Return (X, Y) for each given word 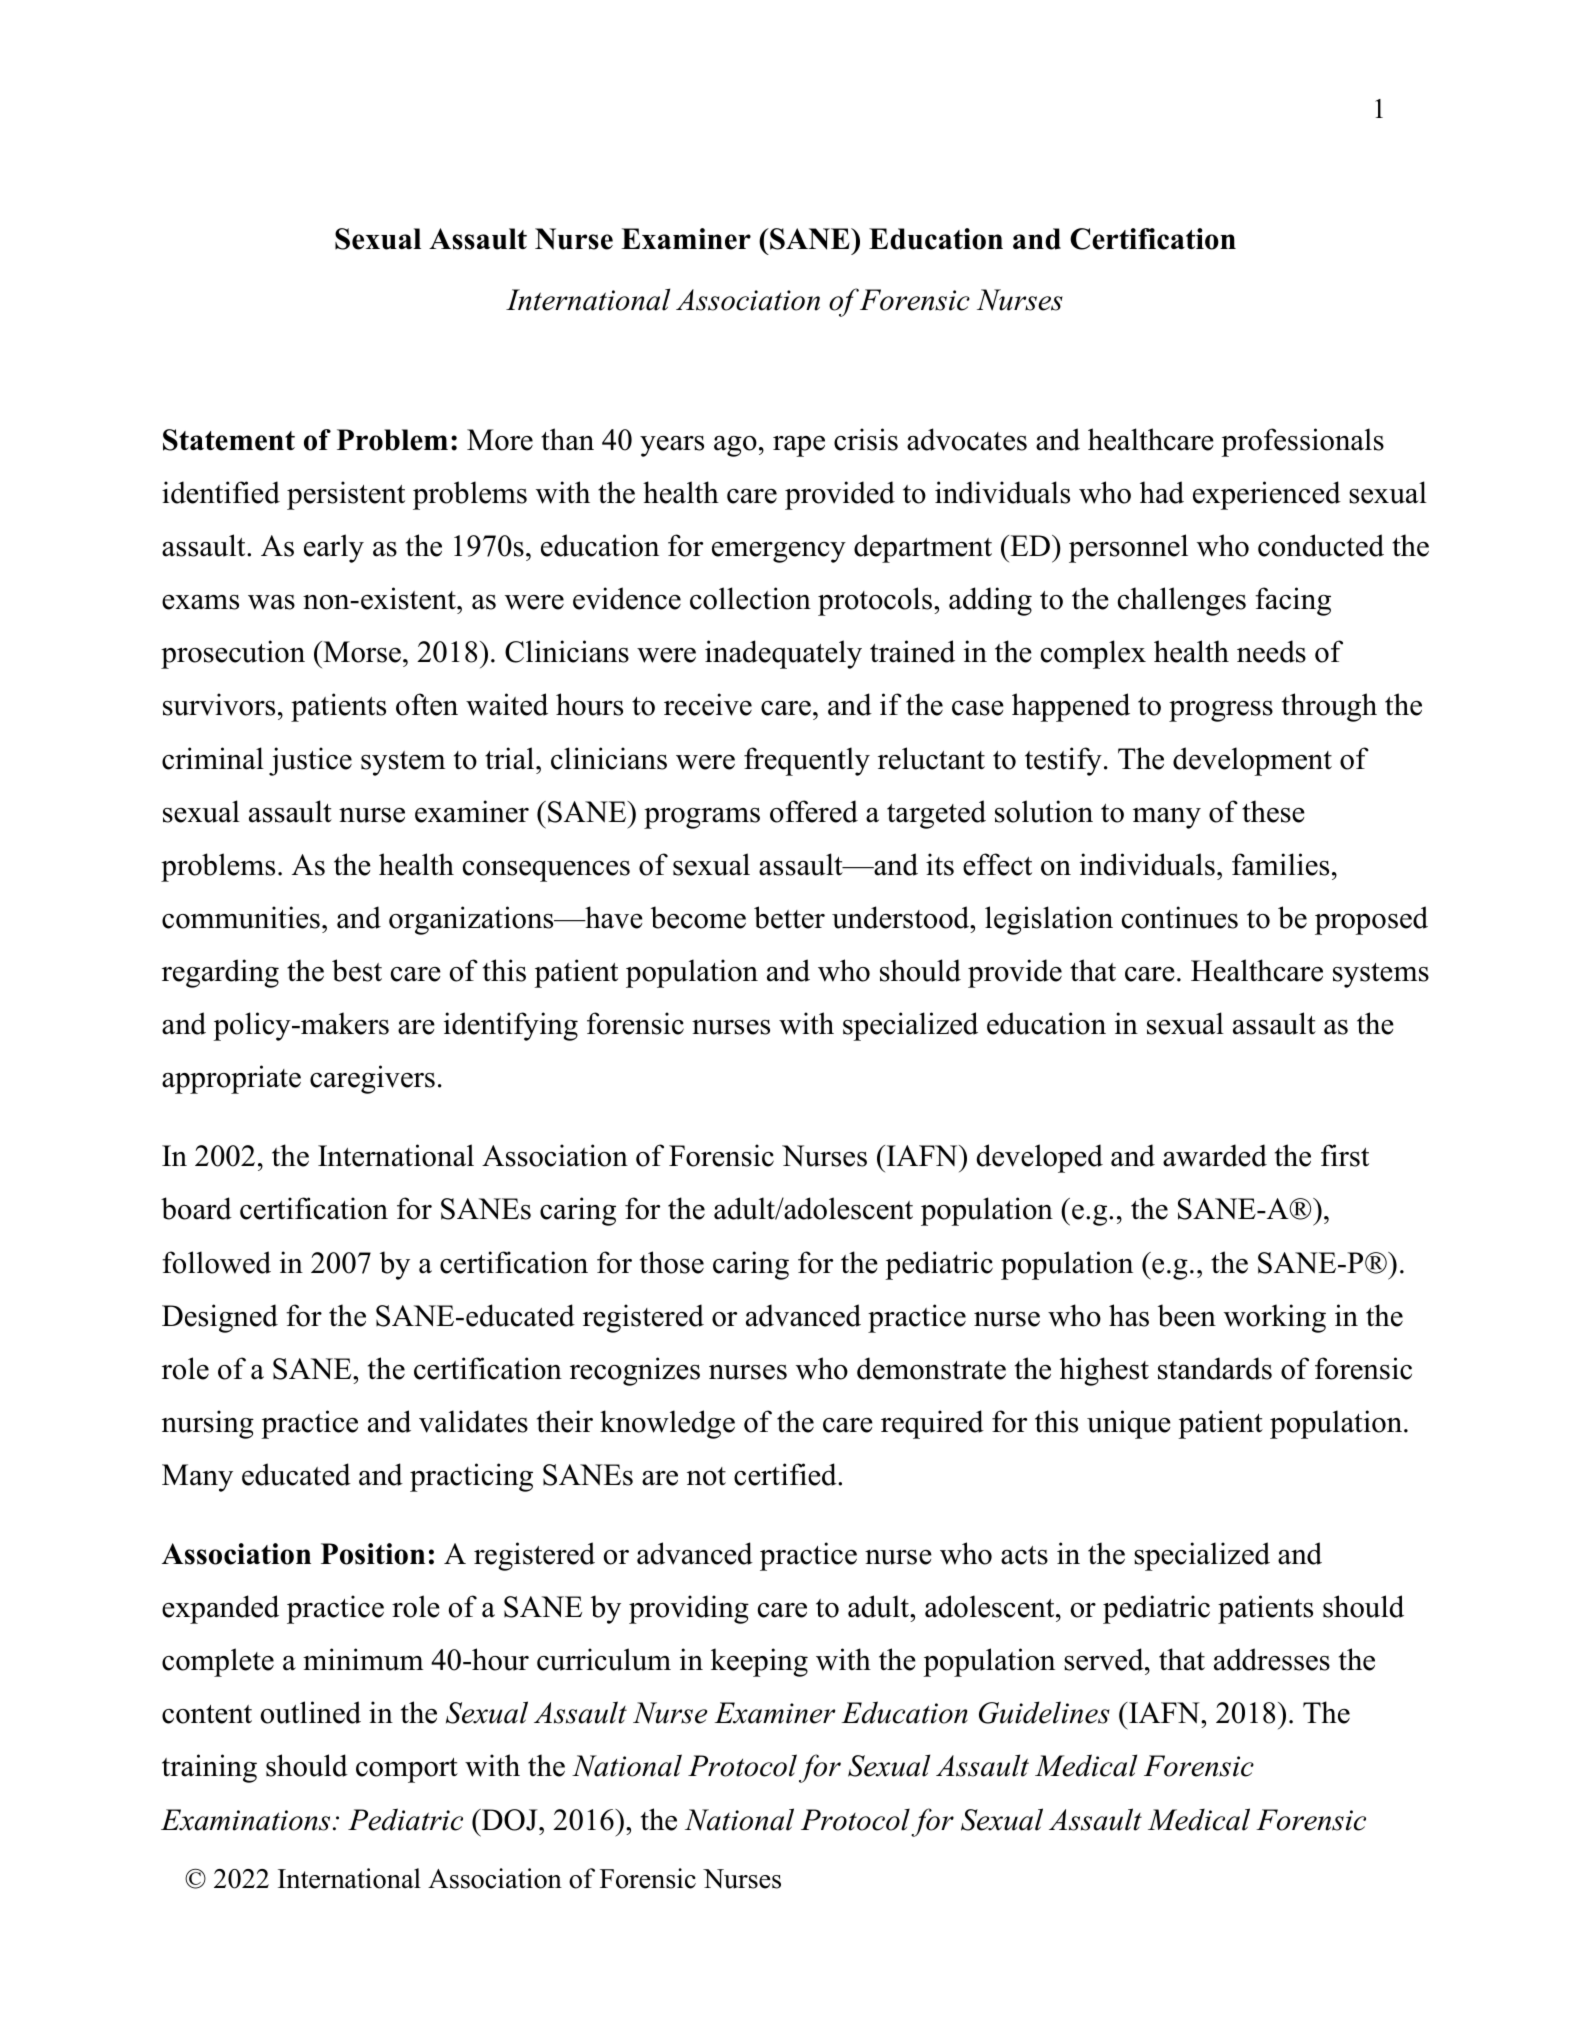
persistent (346, 495)
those (672, 1262)
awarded (1215, 1155)
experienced (1267, 495)
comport (407, 1770)
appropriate (231, 1079)
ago (735, 446)
